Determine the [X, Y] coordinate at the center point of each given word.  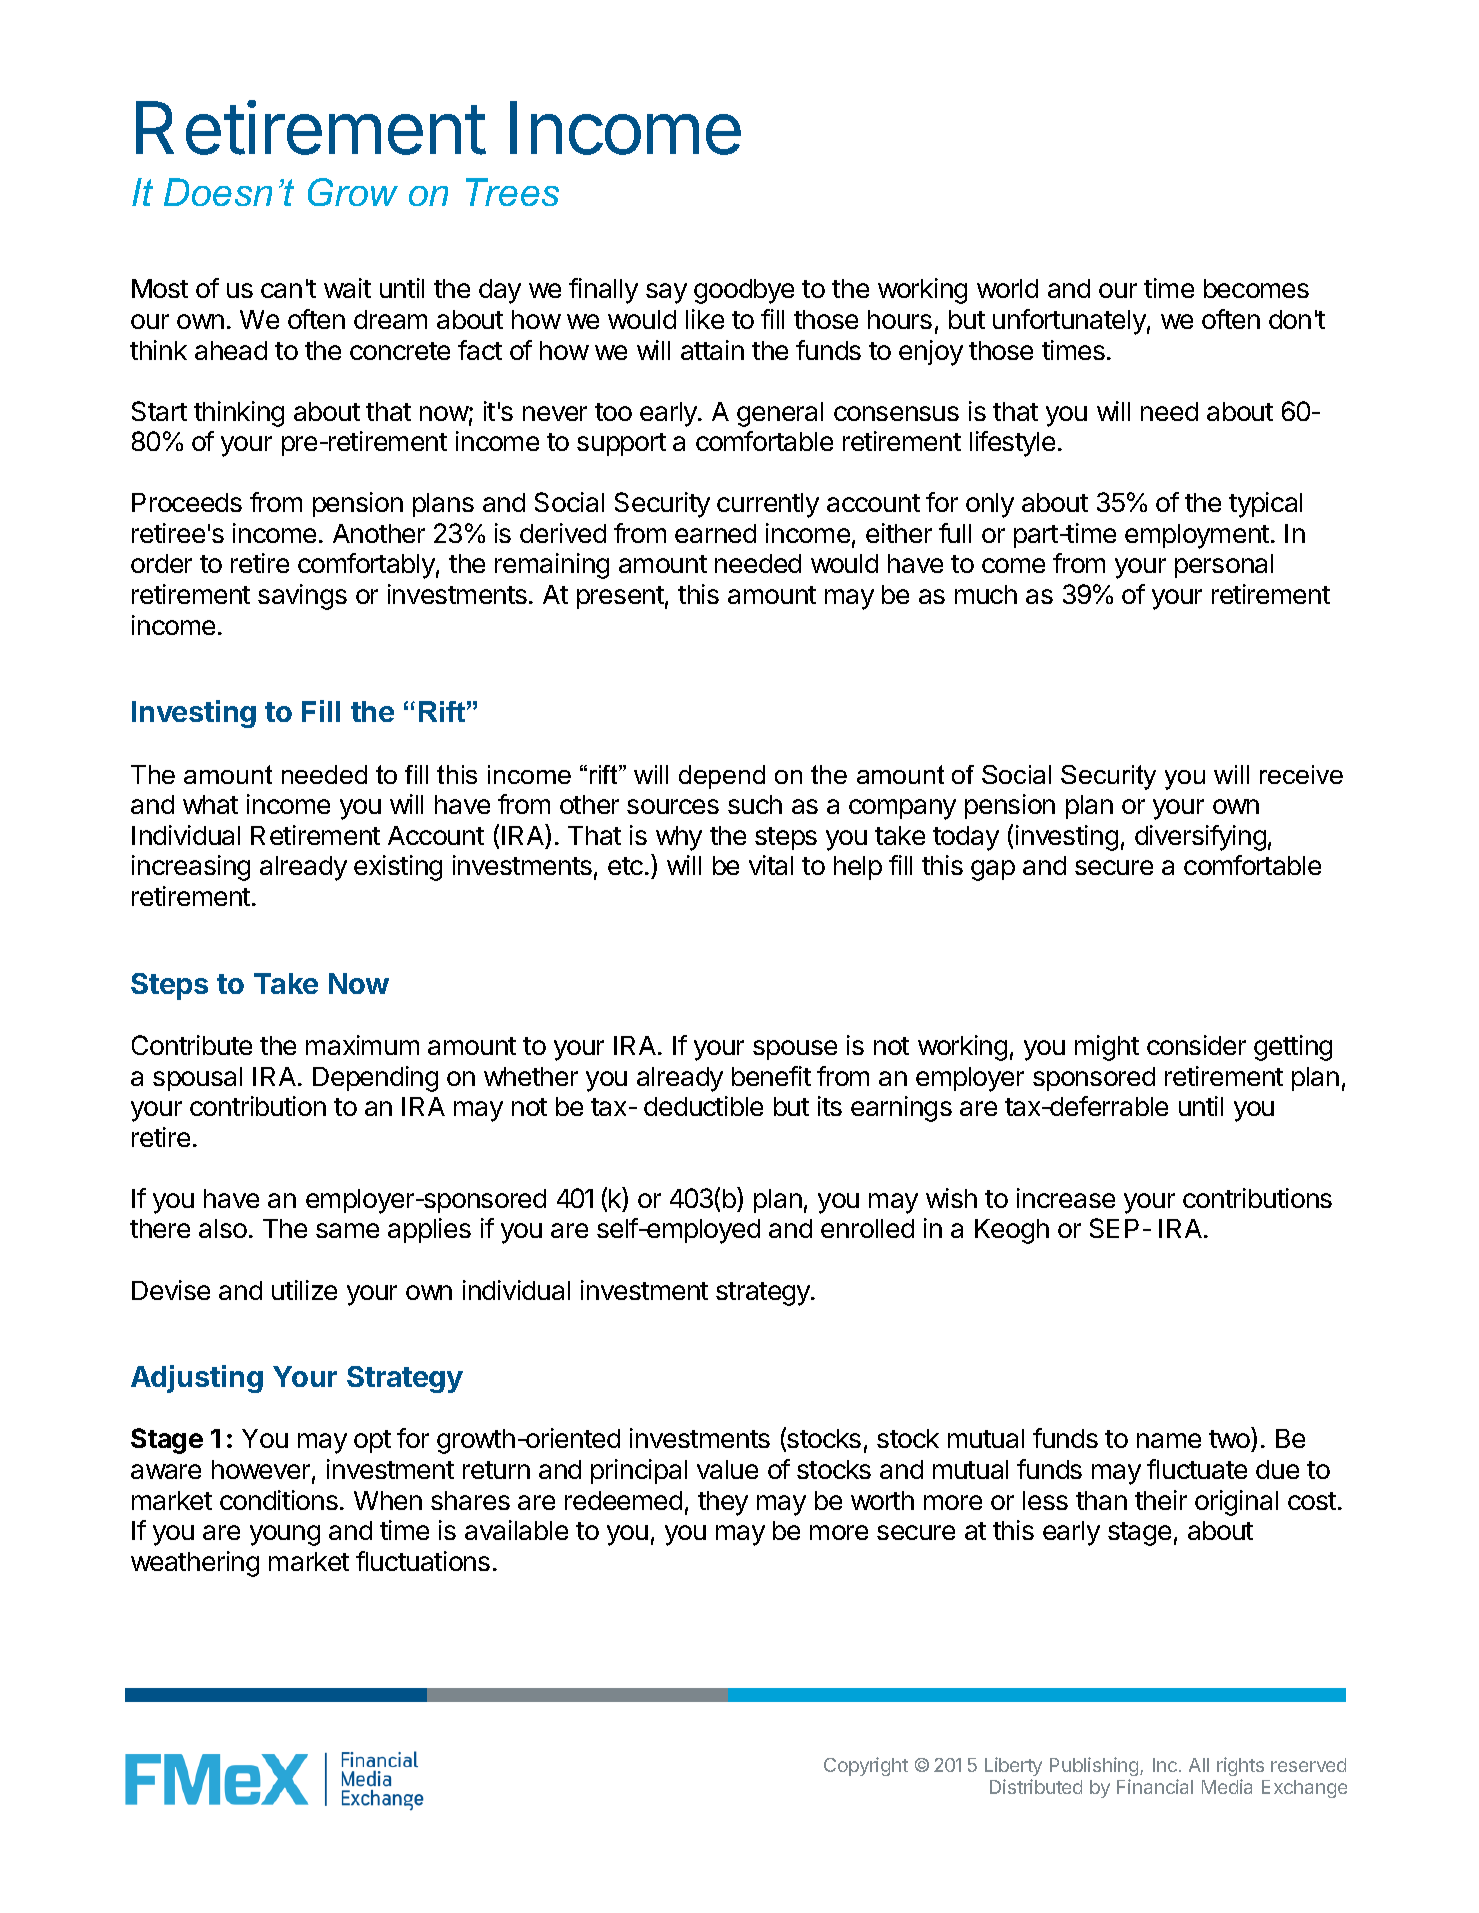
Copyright [866, 1766]
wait [347, 288]
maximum [362, 1045]
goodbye [744, 291]
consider [1196, 1045]
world [1007, 288]
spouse [795, 1050]
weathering [195, 1564]
